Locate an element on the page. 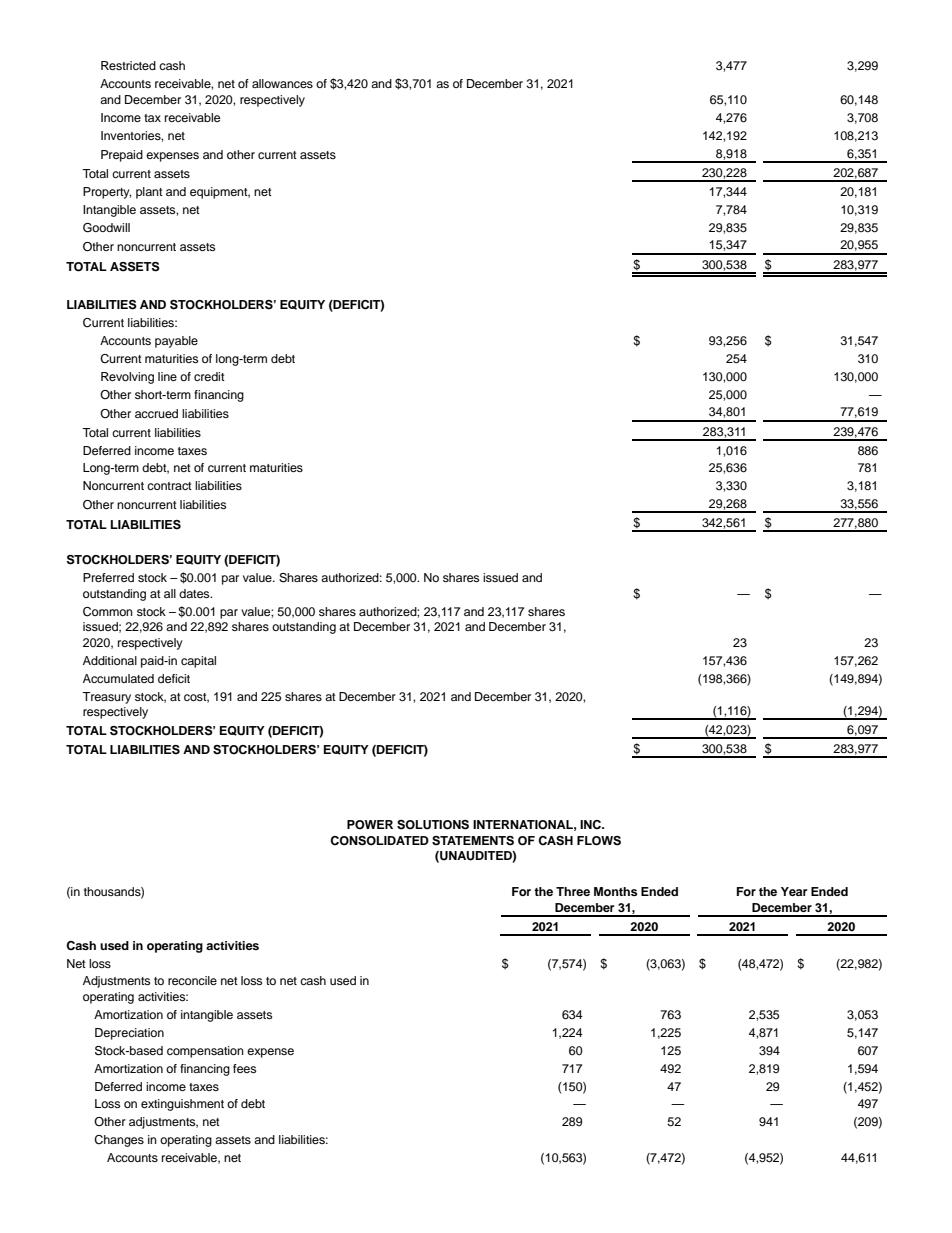 This document has height=1233, width=952. SOLUTIONS is located at coordinates (433, 825).
